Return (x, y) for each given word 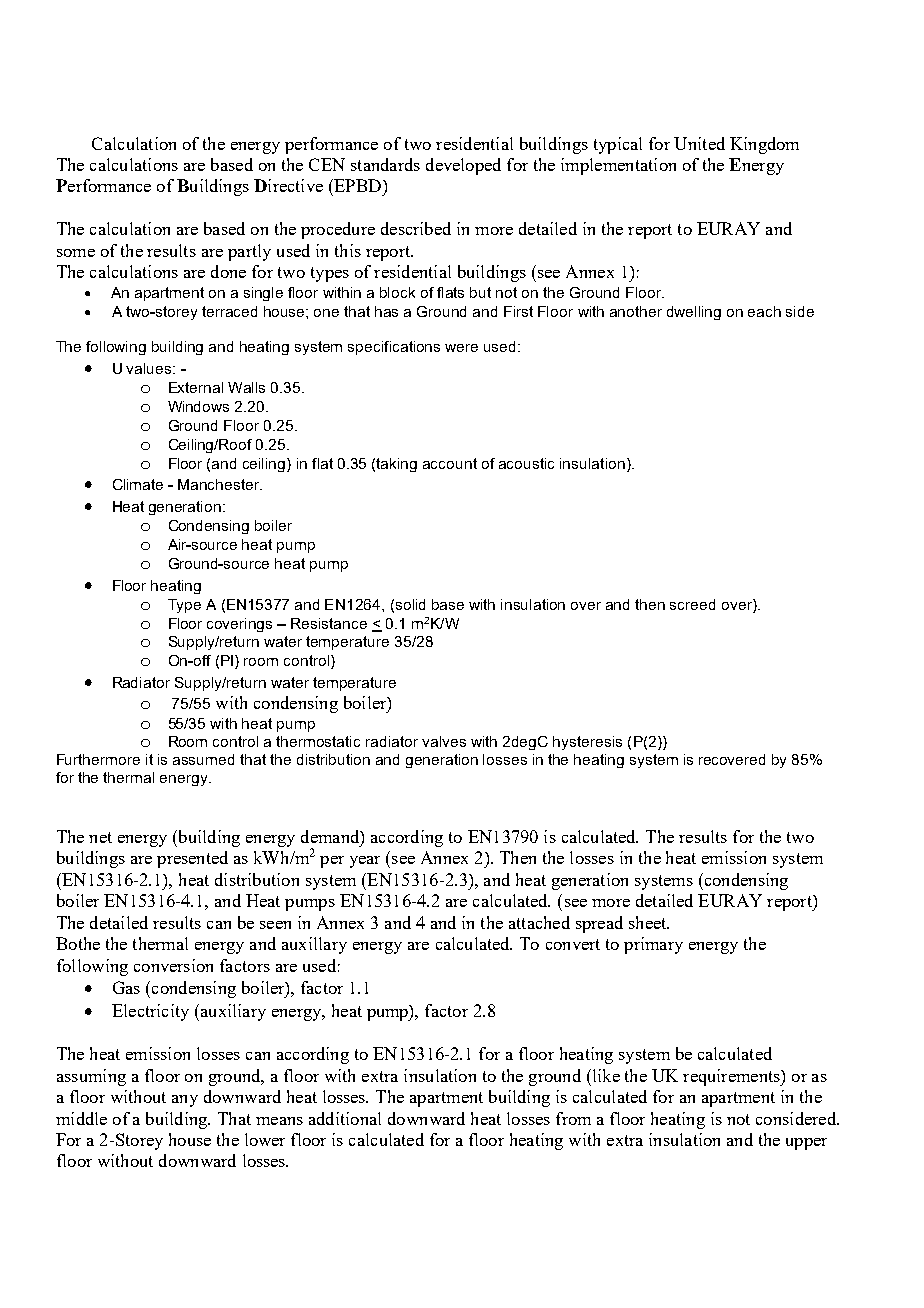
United (699, 143)
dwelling (694, 313)
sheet (649, 922)
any (185, 1101)
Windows (198, 406)
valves (444, 741)
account (450, 463)
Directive (288, 185)
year (365, 862)
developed (463, 166)
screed (692, 604)
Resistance (329, 623)
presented (192, 859)
